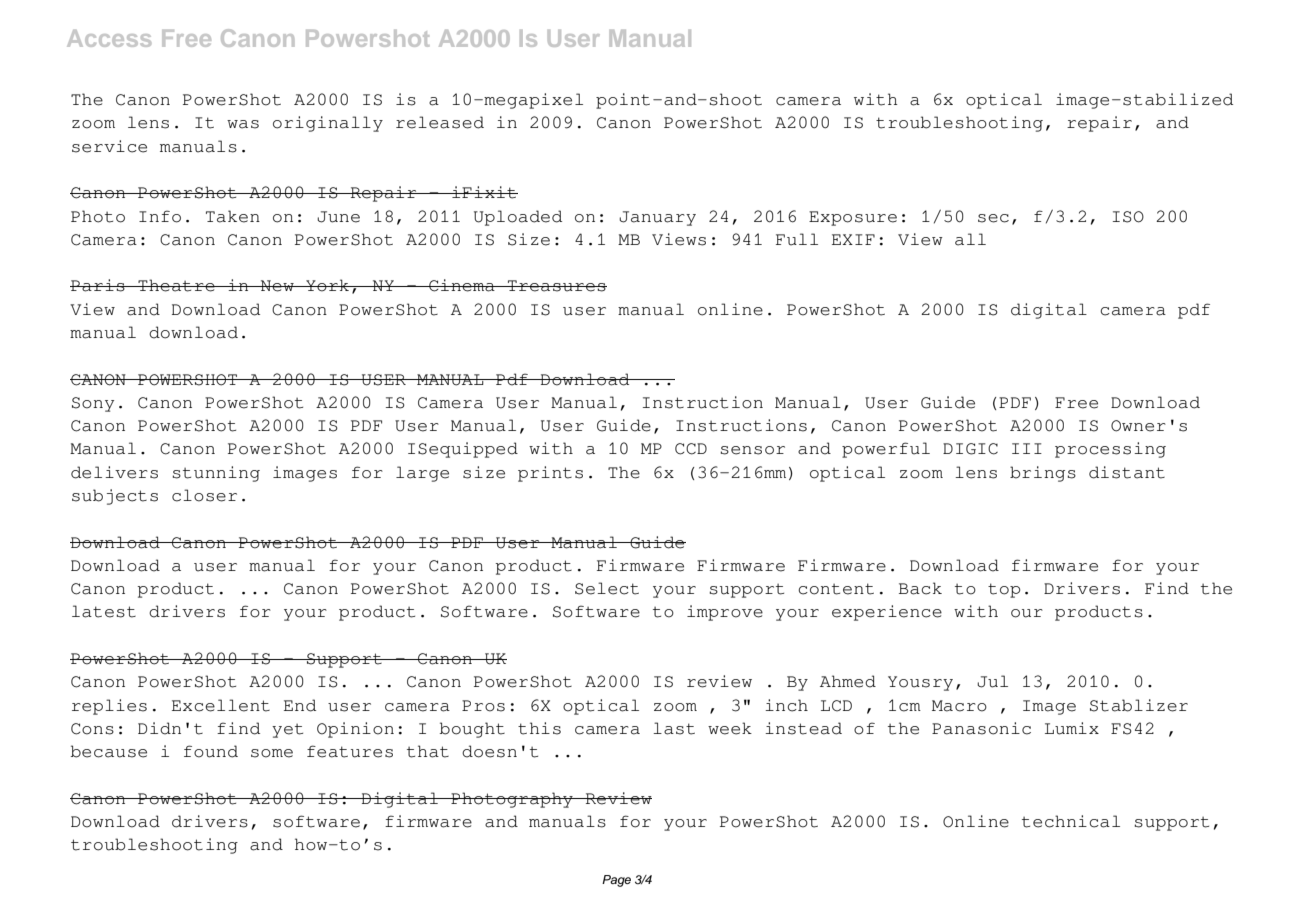 The height and width of the image is (924, 1308). What do you see at coordinates (211, 751) in the image?
I see `found` at bounding box center [211, 751].
